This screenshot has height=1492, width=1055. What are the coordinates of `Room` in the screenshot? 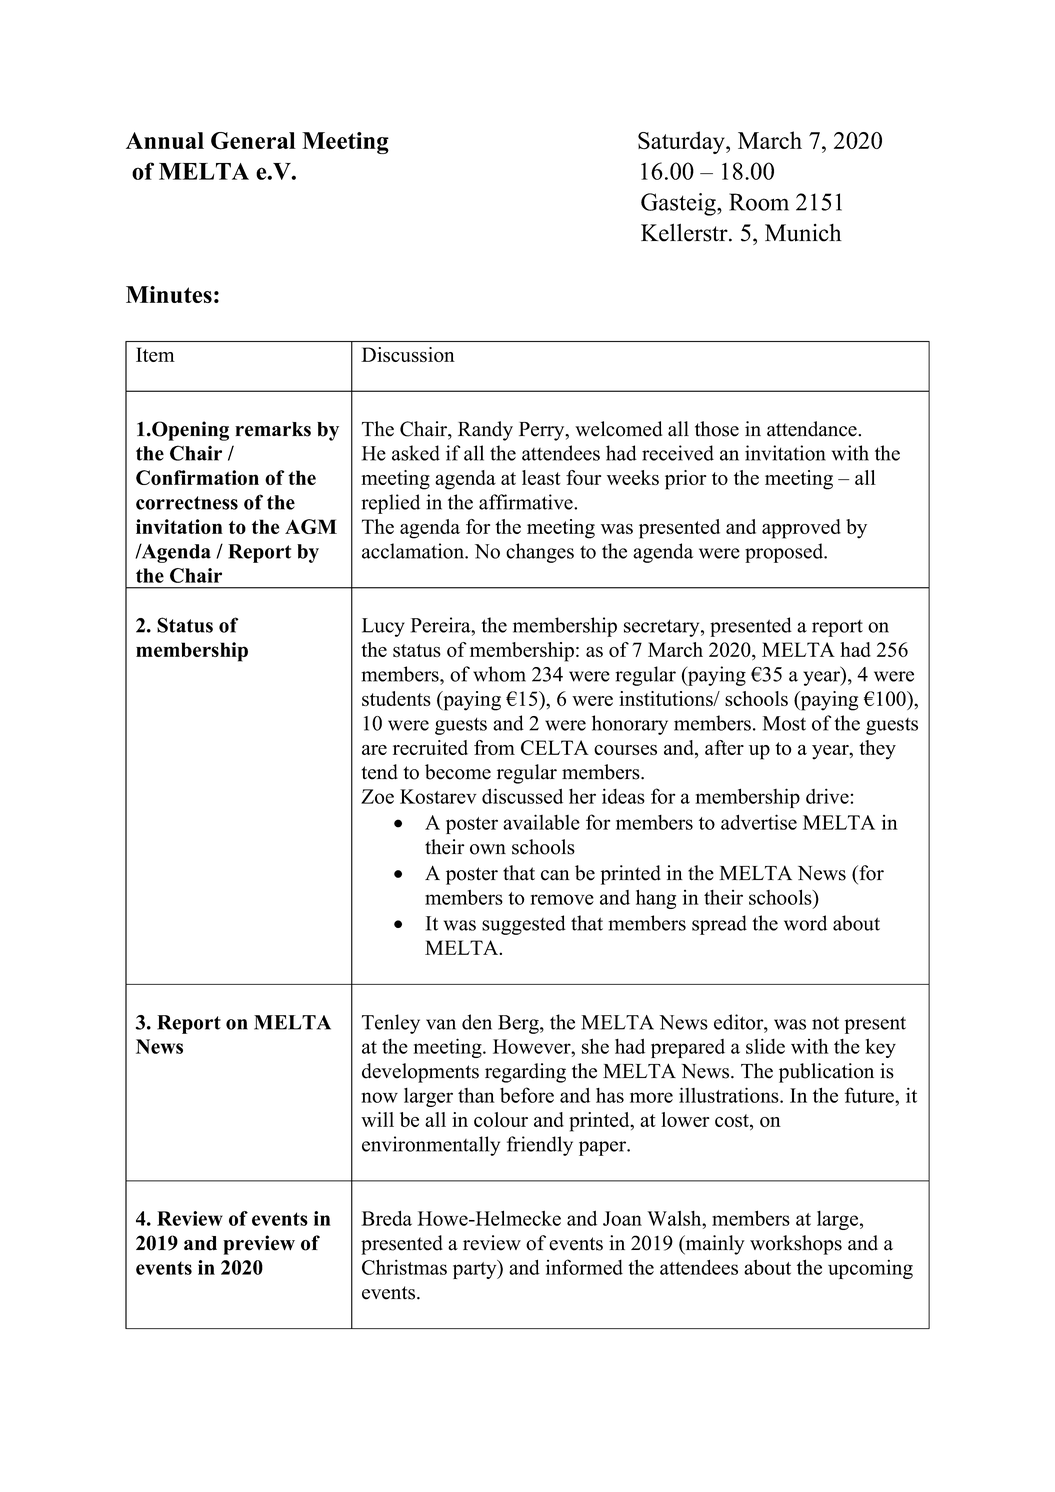 It's located at (759, 202).
